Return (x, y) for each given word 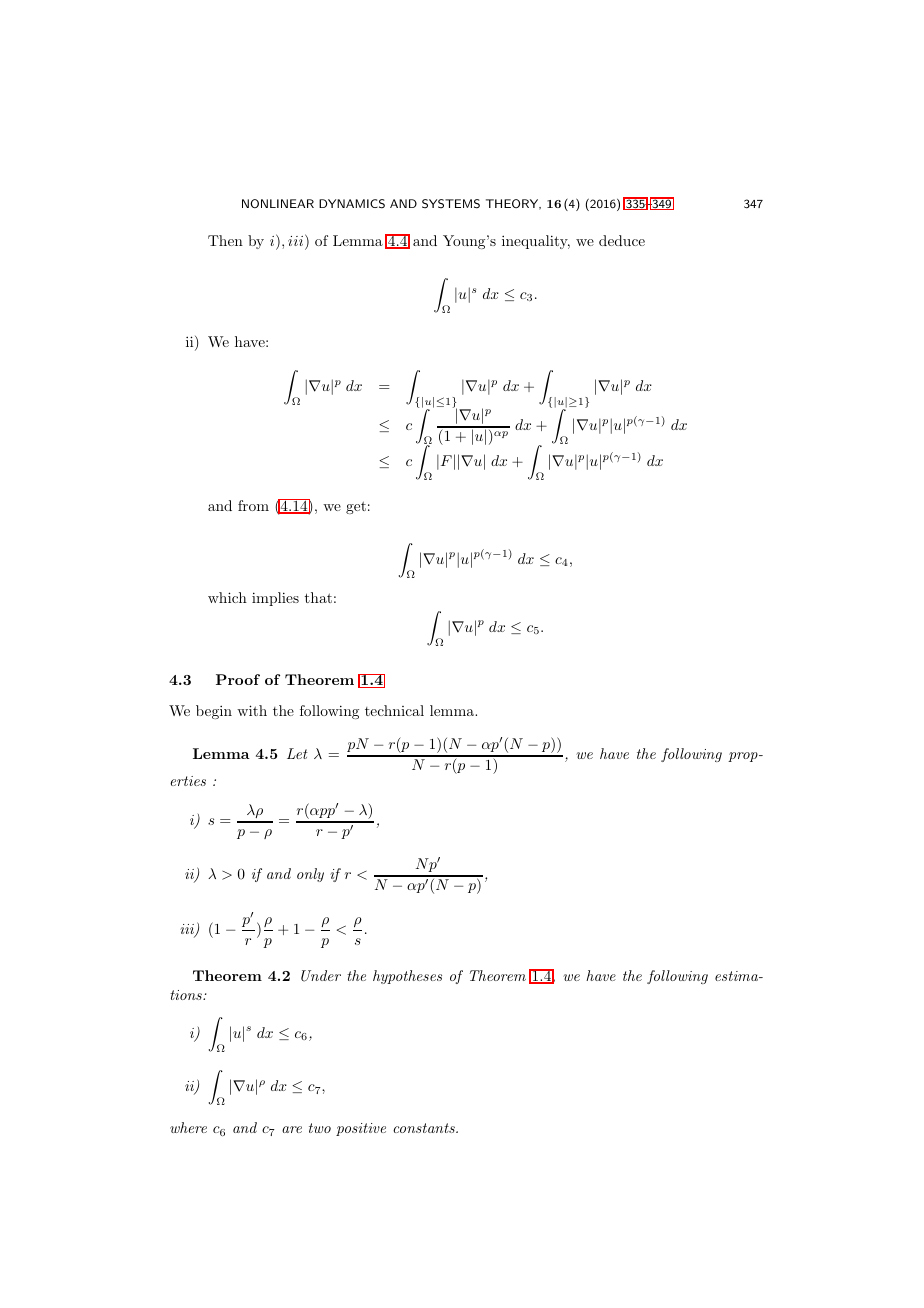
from (253, 505)
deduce (622, 240)
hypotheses (407, 977)
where (188, 1127)
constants (425, 1128)
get (356, 507)
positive (361, 1129)
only (310, 875)
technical (394, 710)
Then (225, 240)
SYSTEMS (451, 204)
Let (297, 753)
